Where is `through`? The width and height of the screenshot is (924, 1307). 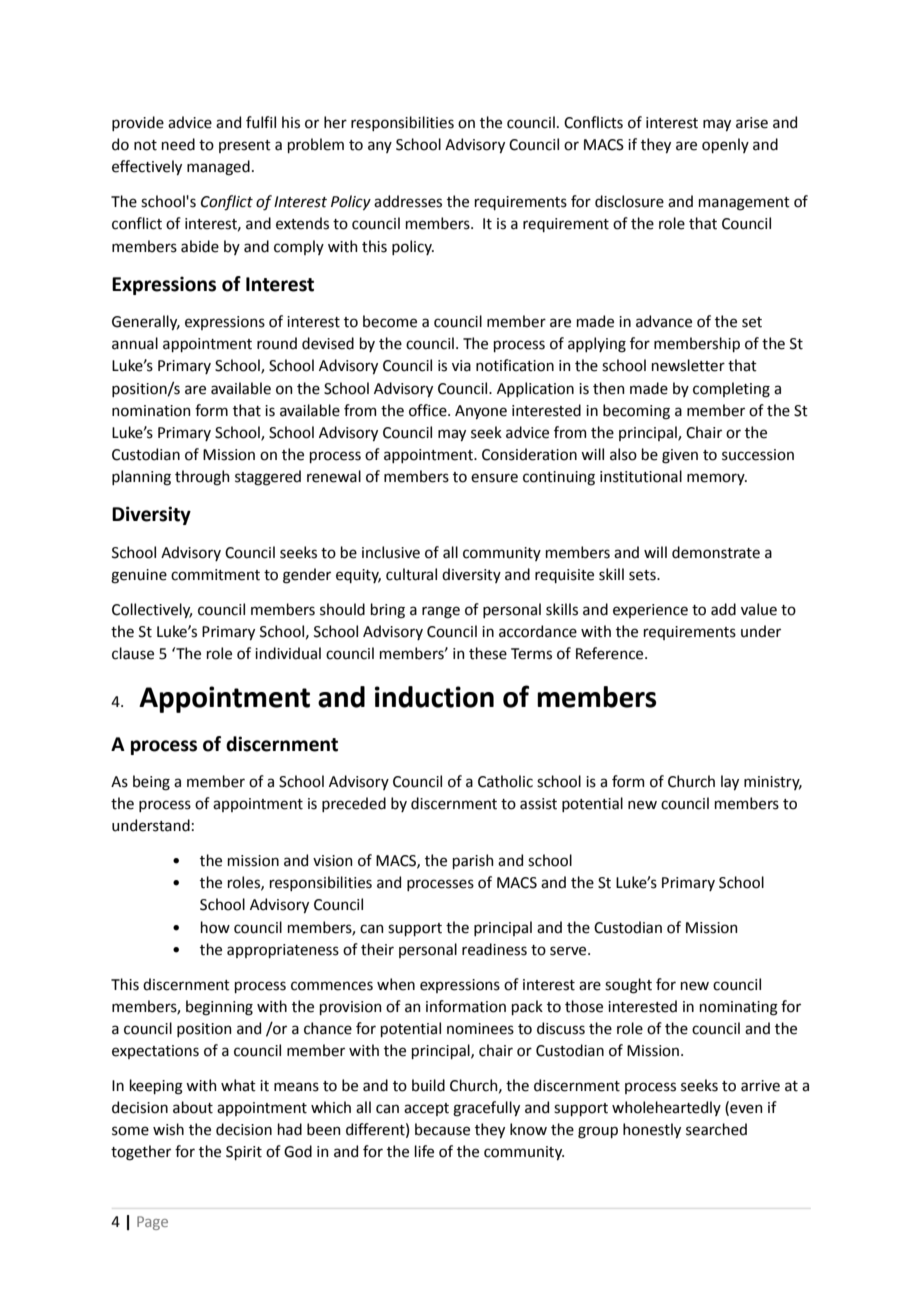 through is located at coordinates (202, 478).
